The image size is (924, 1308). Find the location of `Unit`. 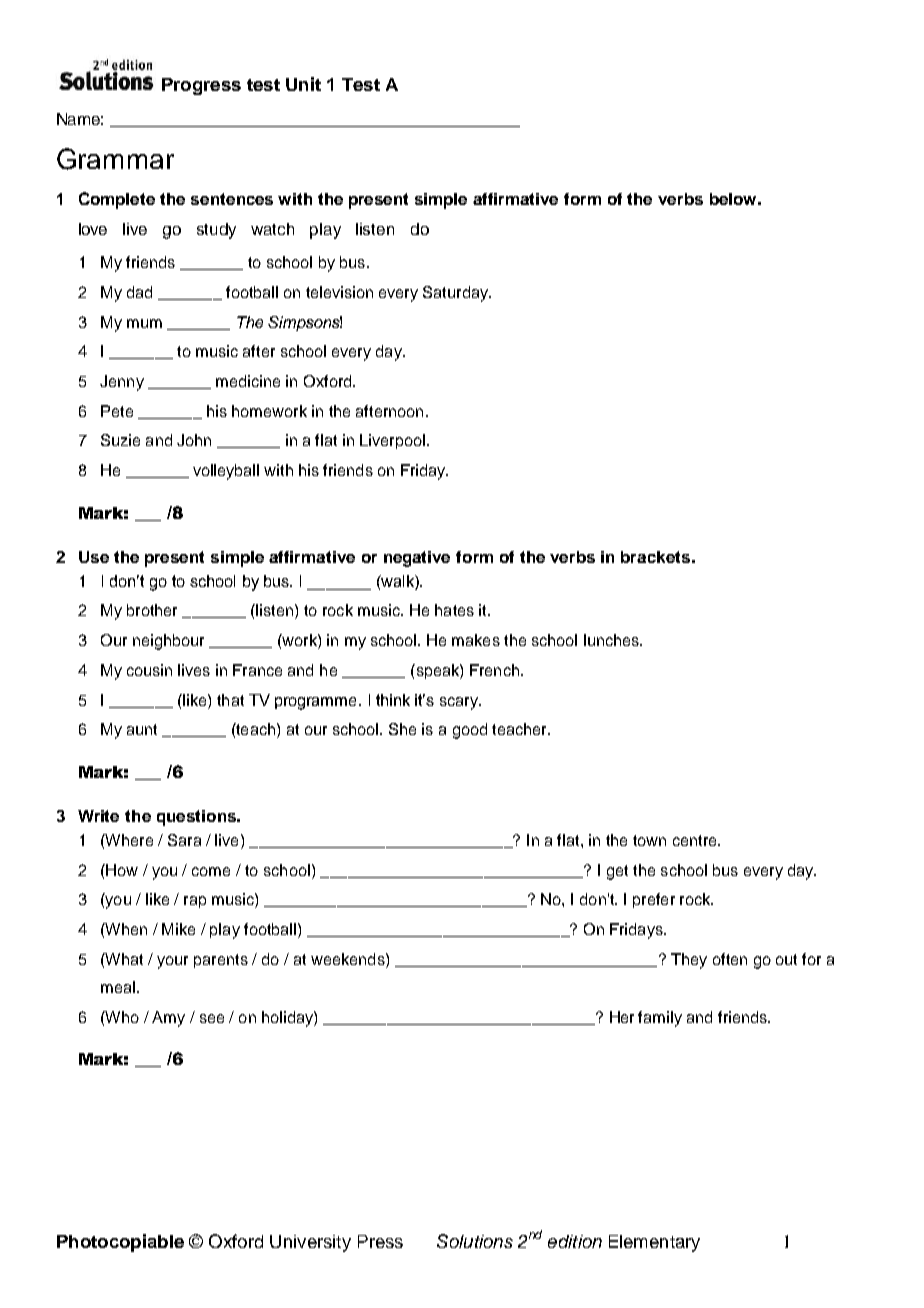

Unit is located at coordinates (303, 84).
